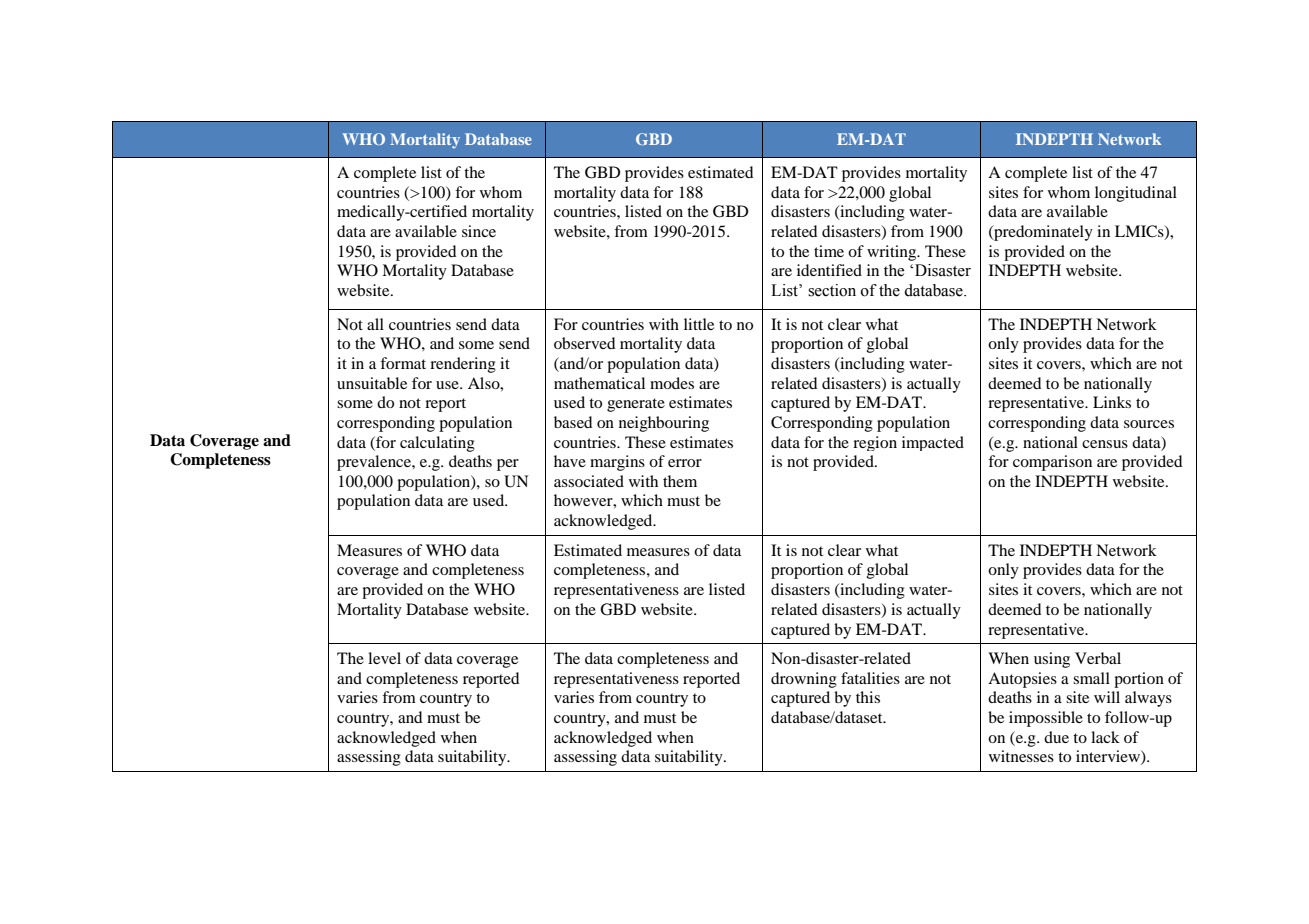  Describe the element at coordinates (508, 465) in the screenshot. I see `per` at that location.
